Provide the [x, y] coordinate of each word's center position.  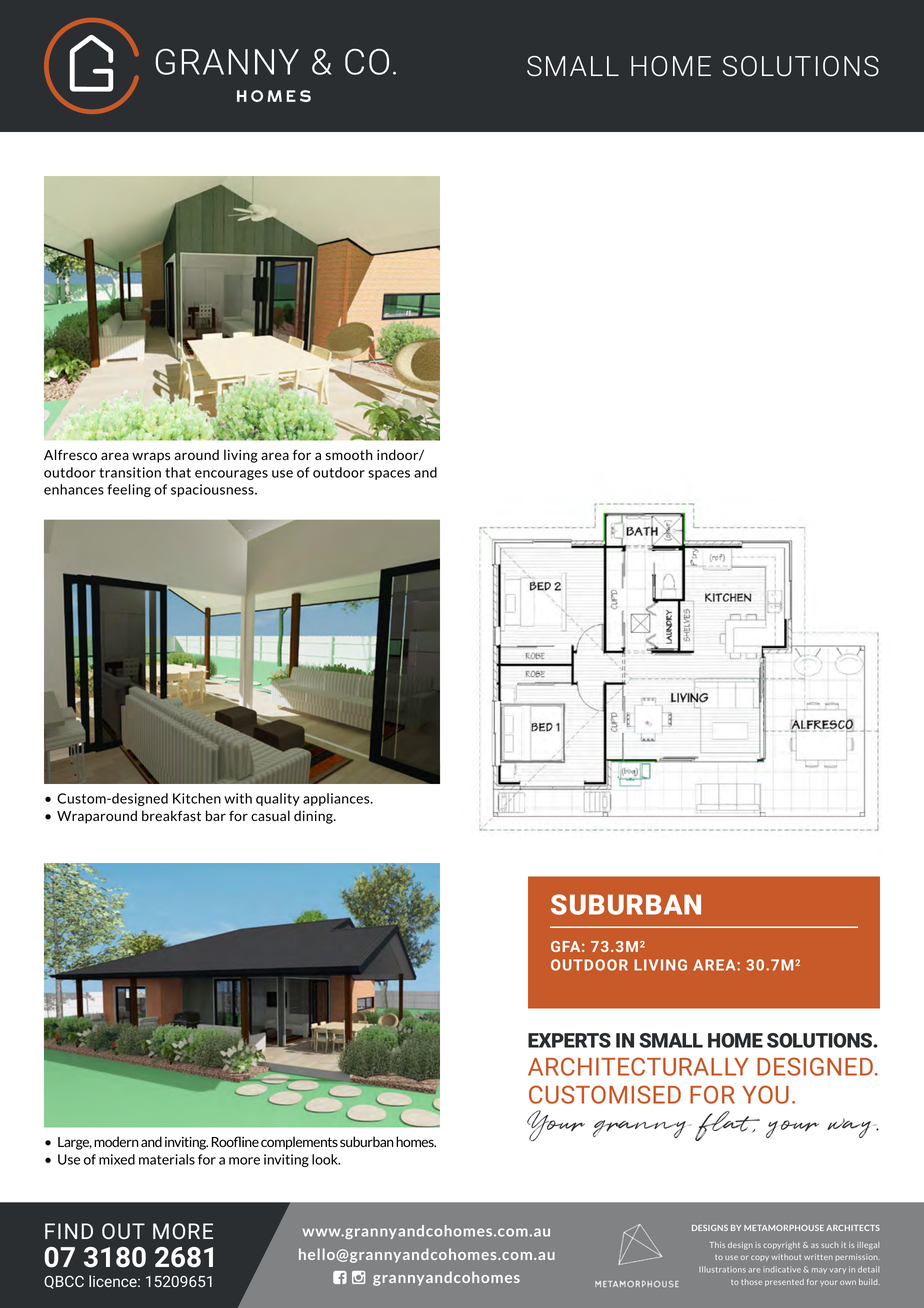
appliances [337, 799]
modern [116, 1141]
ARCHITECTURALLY [638, 1066]
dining [314, 817]
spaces [389, 475]
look [326, 1159]
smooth [349, 454]
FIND [69, 1231]
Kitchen [197, 798]
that [178, 472]
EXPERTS [569, 1040]
